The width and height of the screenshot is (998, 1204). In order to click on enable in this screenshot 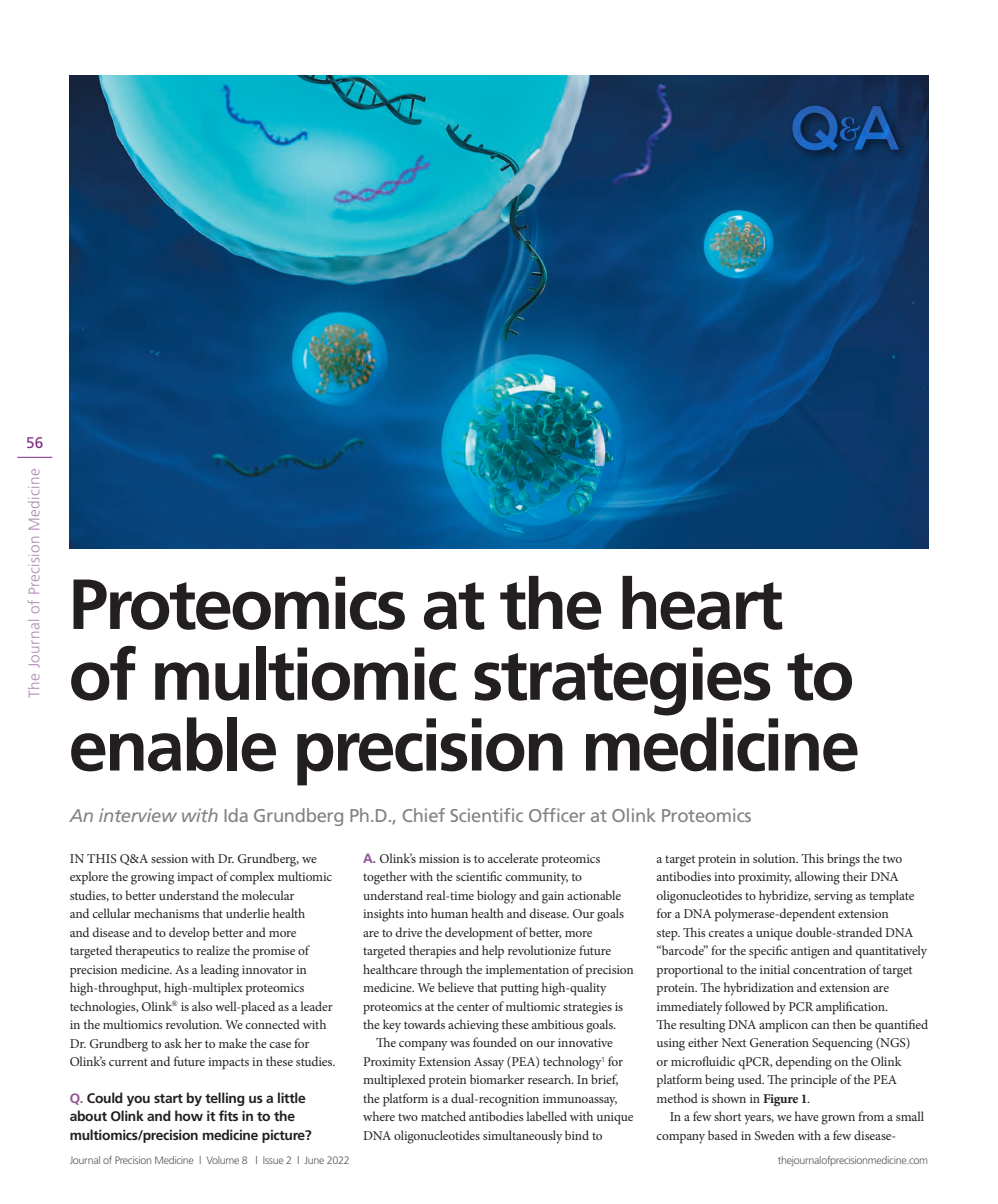, I will do `click(173, 744)`.
